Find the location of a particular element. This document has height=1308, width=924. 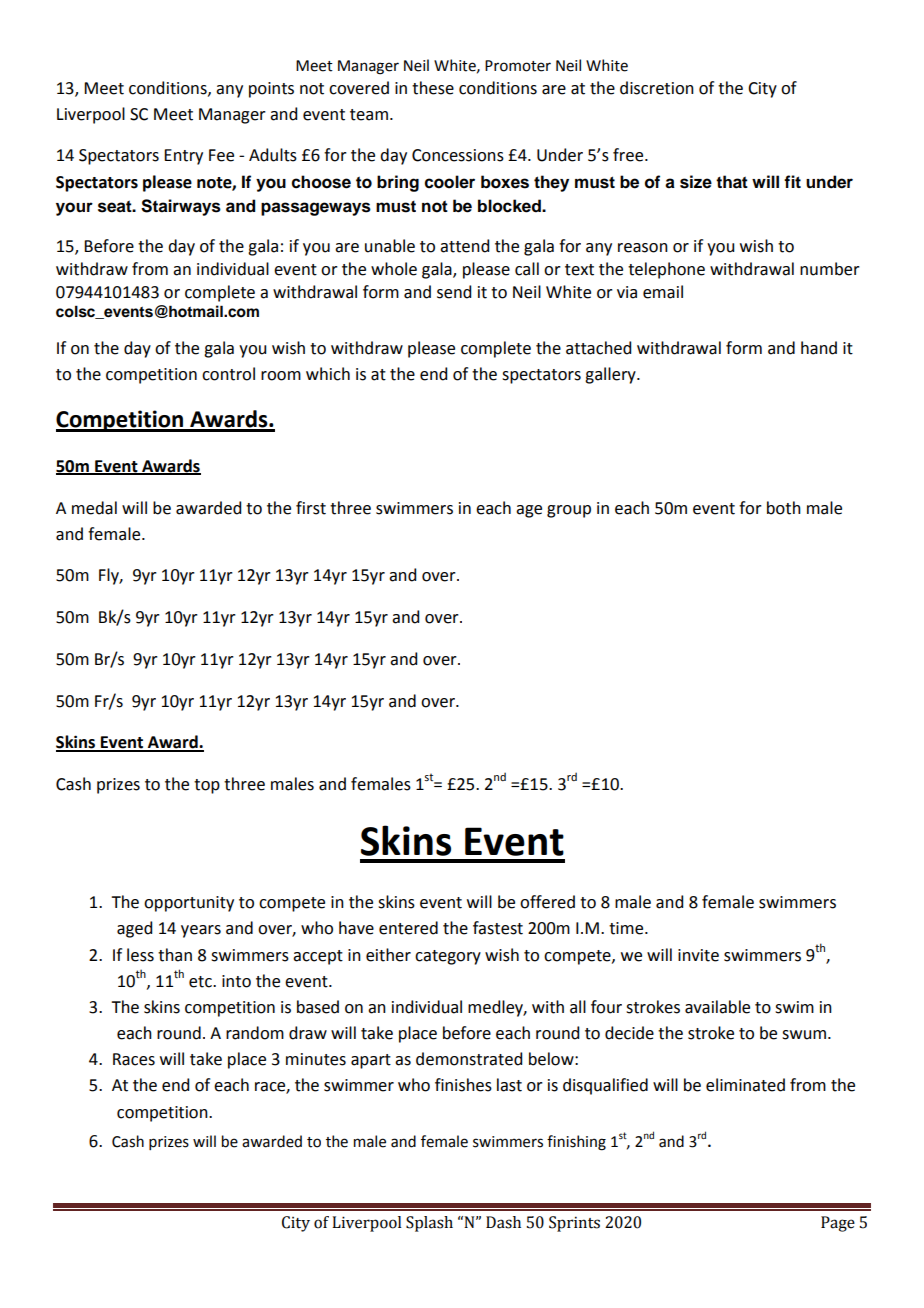

Entry is located at coordinates (183, 157).
